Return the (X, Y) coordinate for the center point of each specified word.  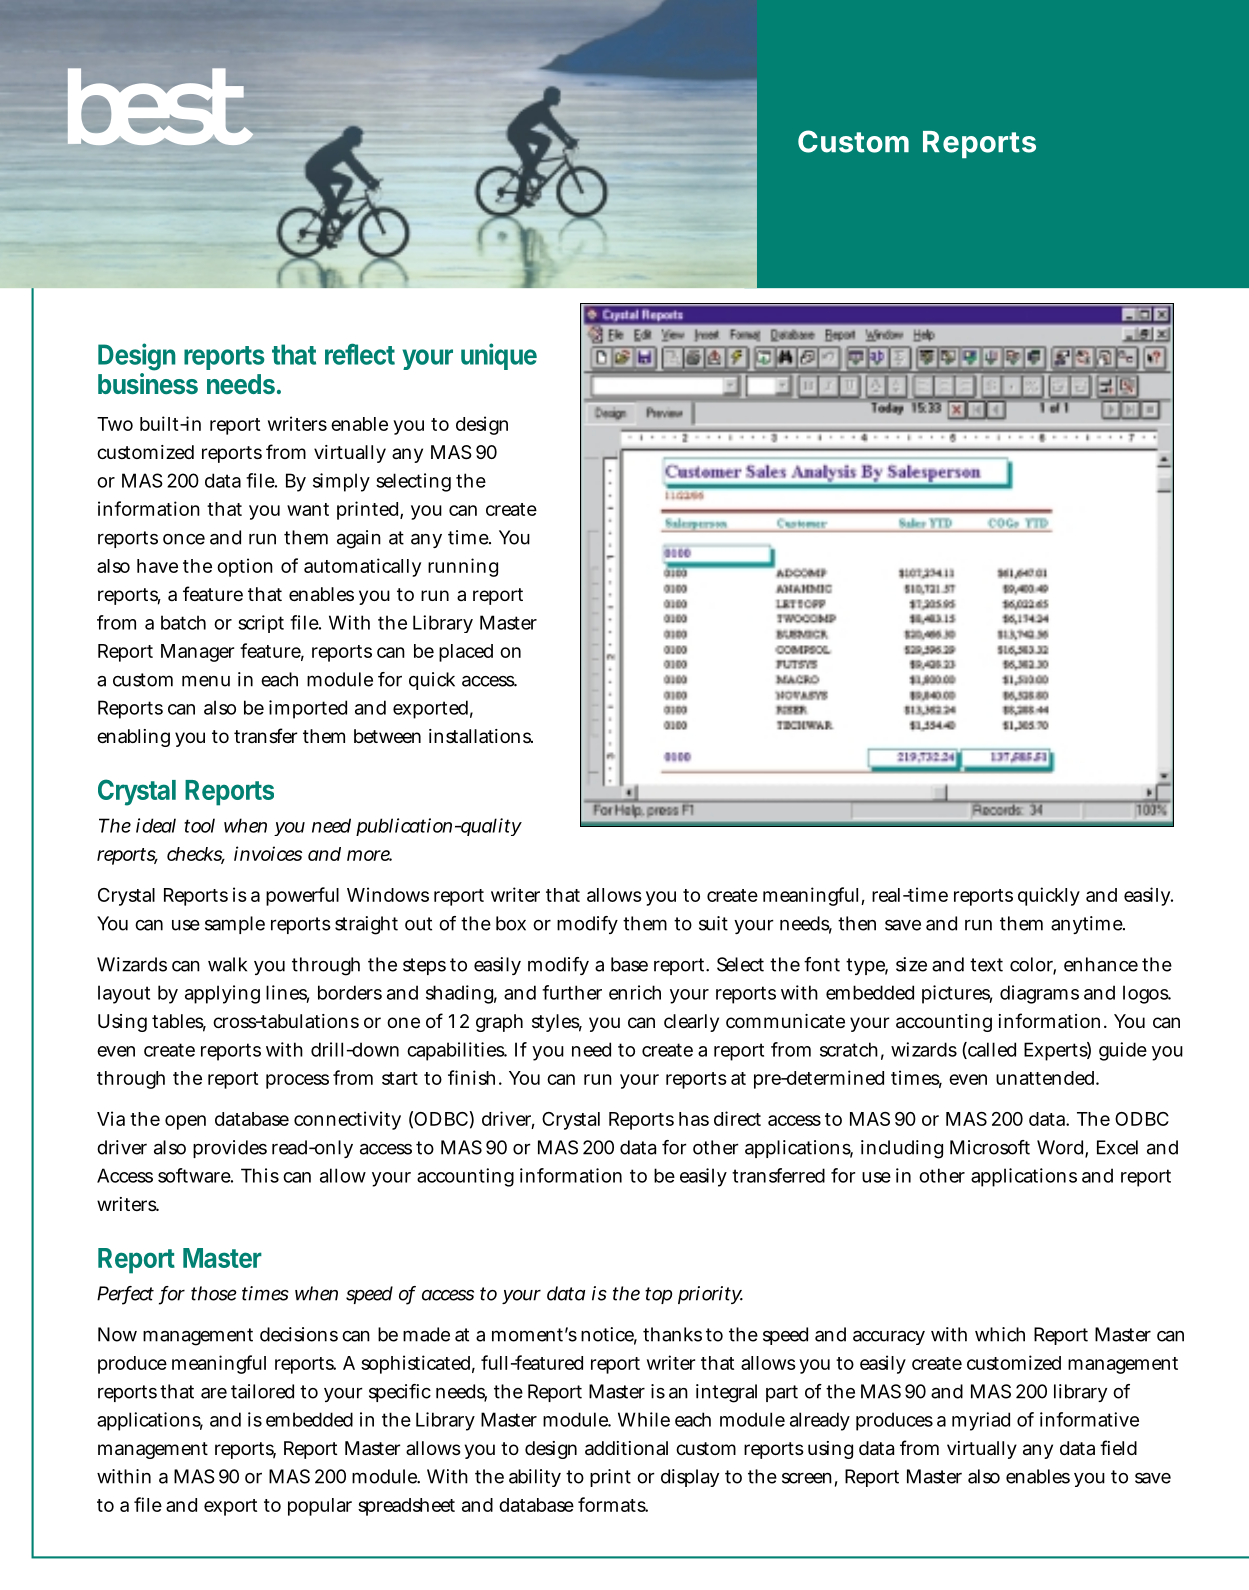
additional (626, 1448)
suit (713, 923)
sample (235, 925)
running (463, 567)
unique (499, 356)
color (1033, 965)
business (148, 383)
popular (320, 1507)
